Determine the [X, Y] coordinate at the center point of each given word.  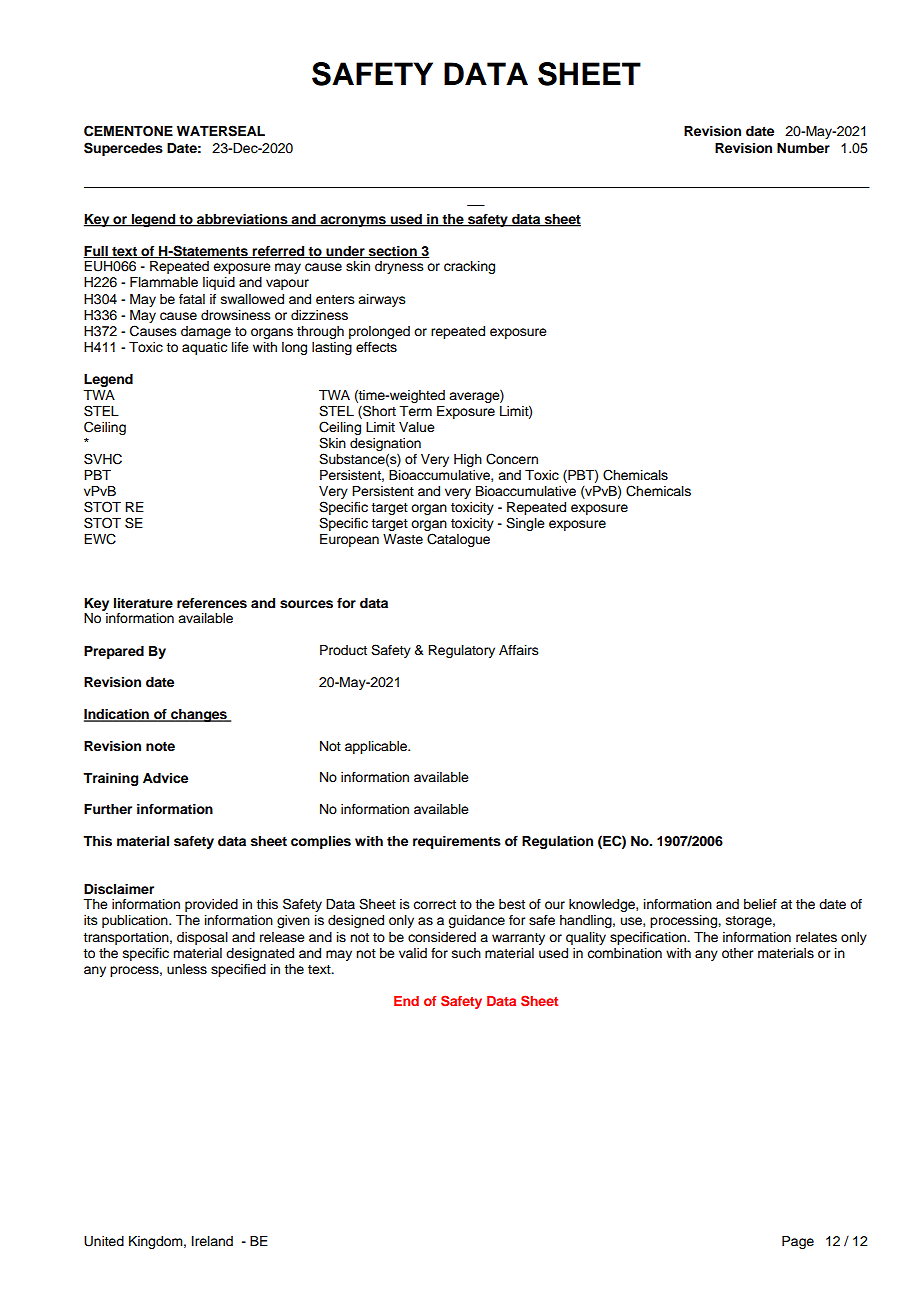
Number [803, 148]
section [393, 252]
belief [760, 904]
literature [143, 603]
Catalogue [458, 540]
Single [525, 524]
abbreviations [242, 220]
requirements [457, 842]
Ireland [212, 1241]
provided [211, 905]
